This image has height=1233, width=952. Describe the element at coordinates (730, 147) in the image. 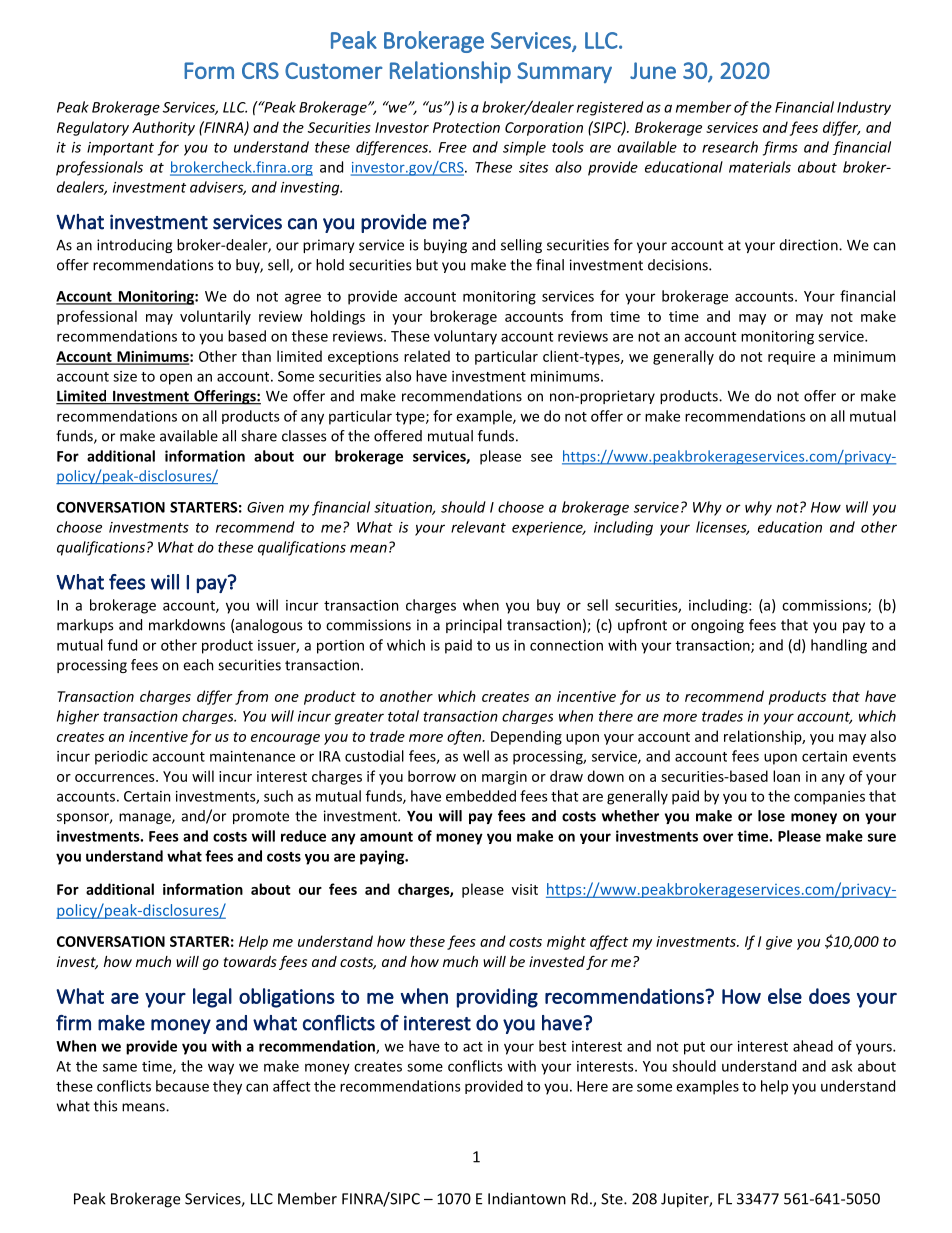

I see `research` at that location.
